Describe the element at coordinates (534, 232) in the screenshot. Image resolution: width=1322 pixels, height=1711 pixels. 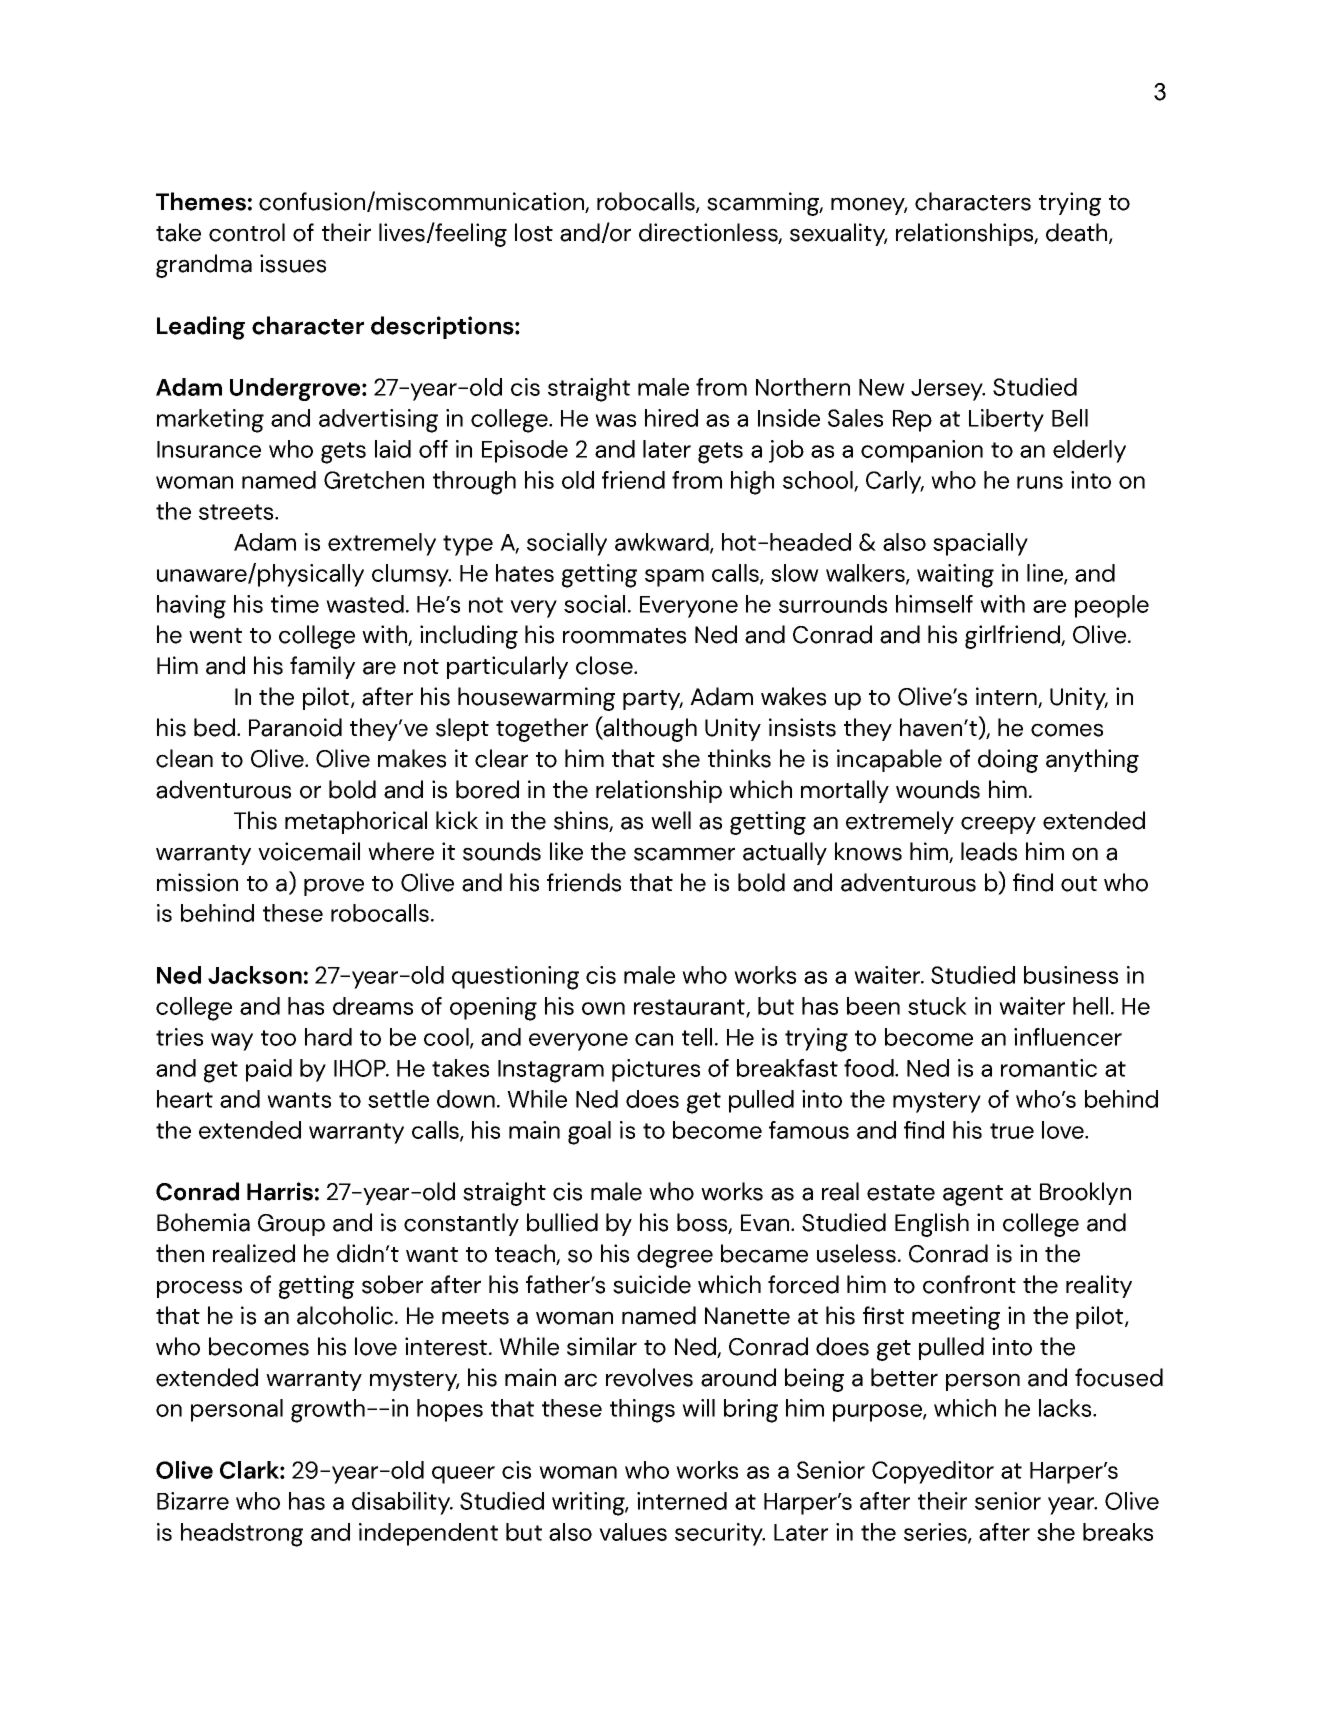
I see `lost` at that location.
